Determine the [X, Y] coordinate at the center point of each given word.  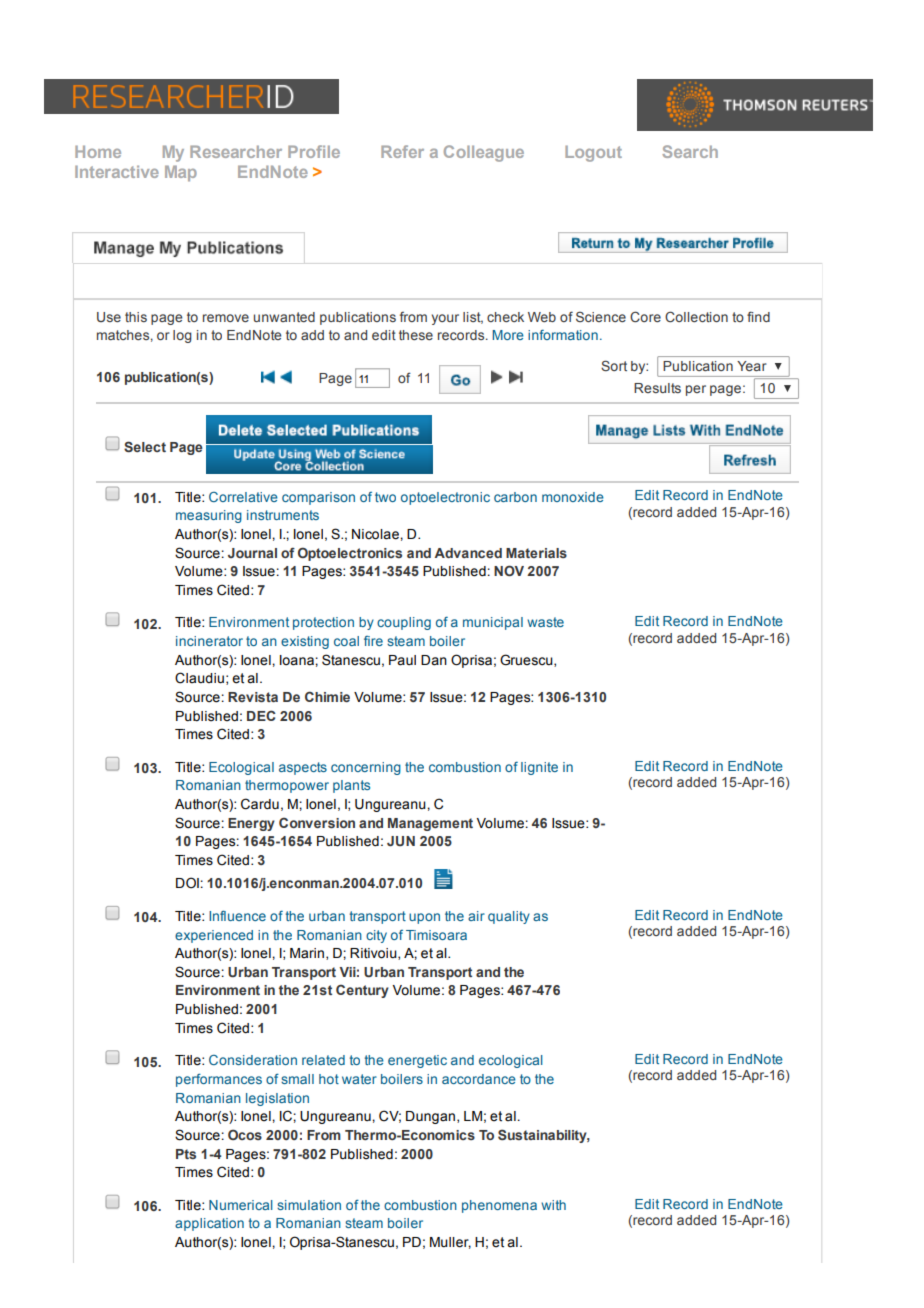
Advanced [468, 553]
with [553, 1205]
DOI [187, 883]
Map [181, 173]
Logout [593, 153]
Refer [402, 151]
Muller [450, 1243]
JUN [401, 841]
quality [509, 917]
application [209, 1224]
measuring [209, 516]
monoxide [573, 497]
